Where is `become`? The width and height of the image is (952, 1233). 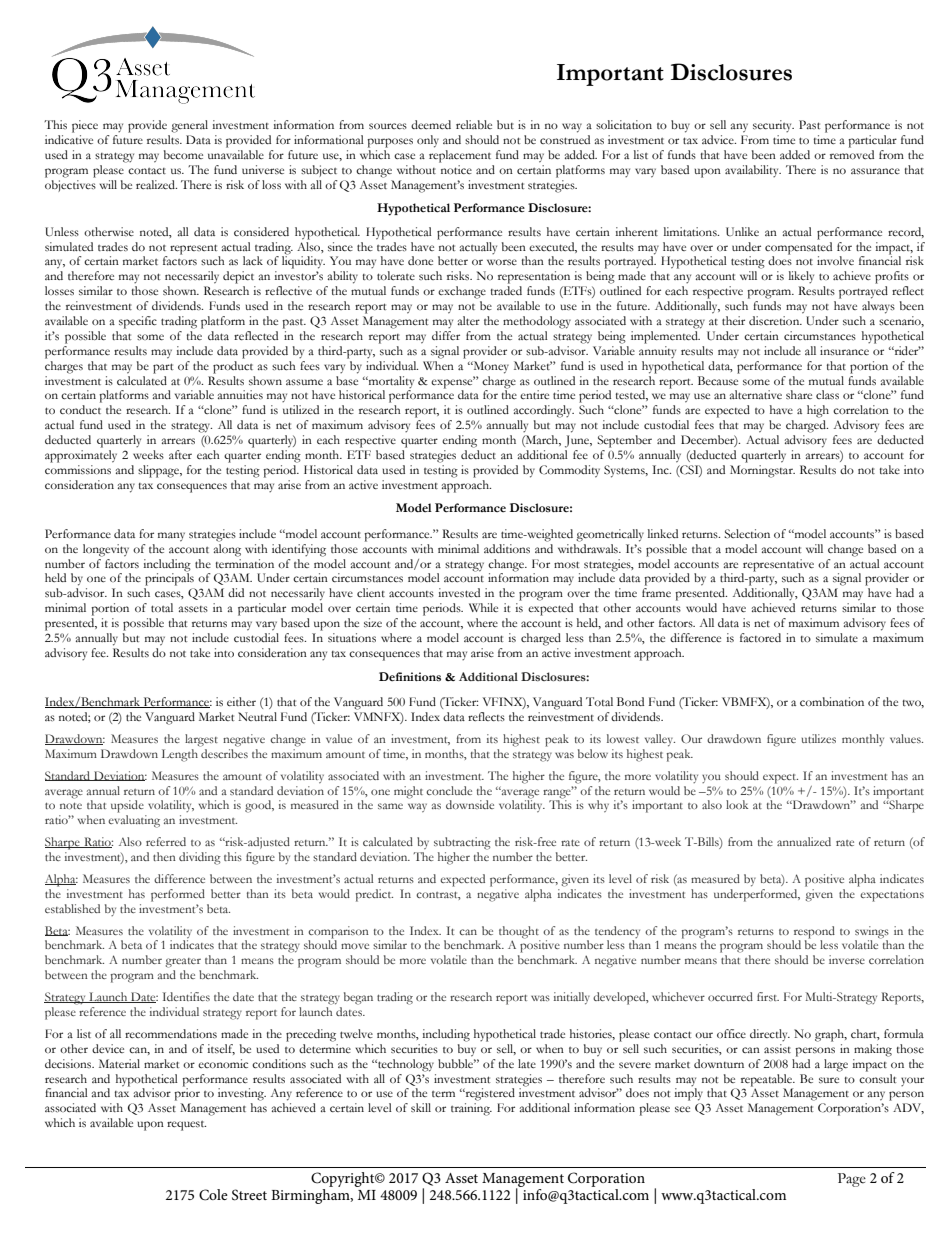
become is located at coordinates (183, 154).
